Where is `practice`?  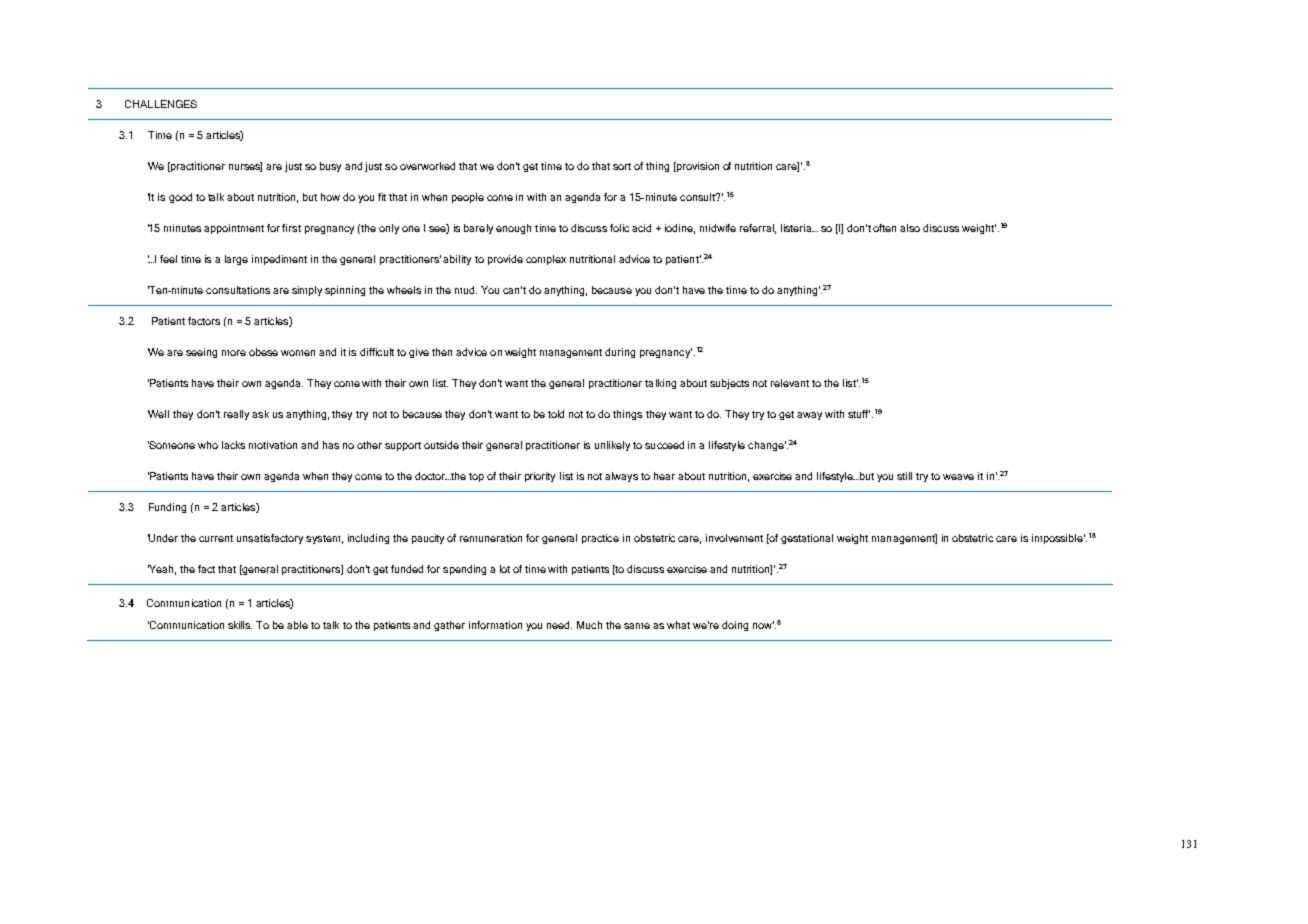 practice is located at coordinates (600, 539).
